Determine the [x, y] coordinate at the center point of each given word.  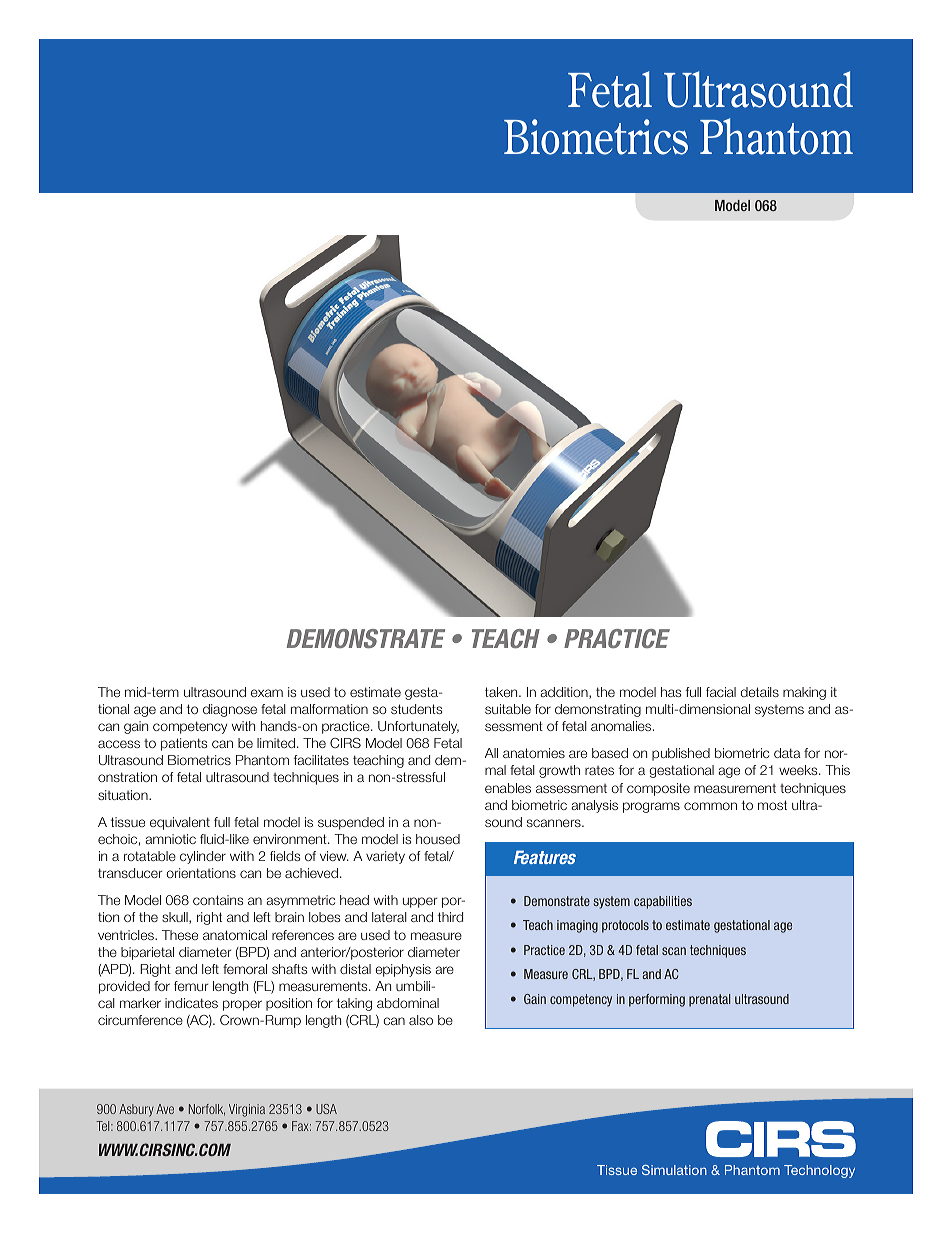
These [180, 935]
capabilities [663, 902]
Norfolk [207, 1110]
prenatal [710, 1000]
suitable [508, 709]
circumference [140, 1020]
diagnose [230, 710]
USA [326, 1109]
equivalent [180, 823]
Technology [819, 1171]
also [421, 1020]
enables [508, 788]
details [760, 692]
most [772, 805]
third [450, 917]
